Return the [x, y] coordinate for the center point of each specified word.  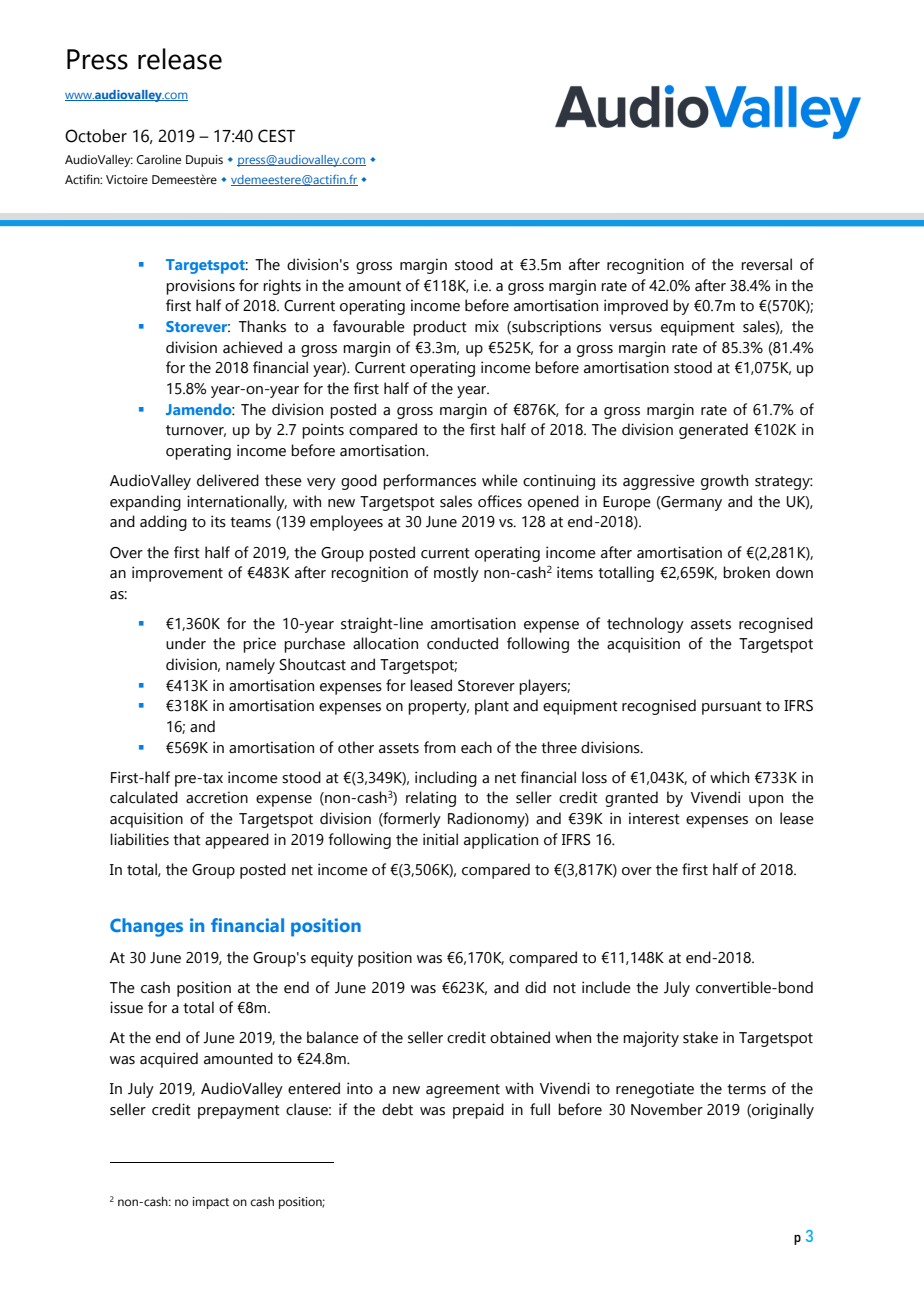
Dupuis [204, 161]
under [186, 643]
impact [211, 1203]
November [667, 1109]
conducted [462, 643]
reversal [766, 264]
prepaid [478, 1111]
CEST [276, 136]
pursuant [732, 708]
